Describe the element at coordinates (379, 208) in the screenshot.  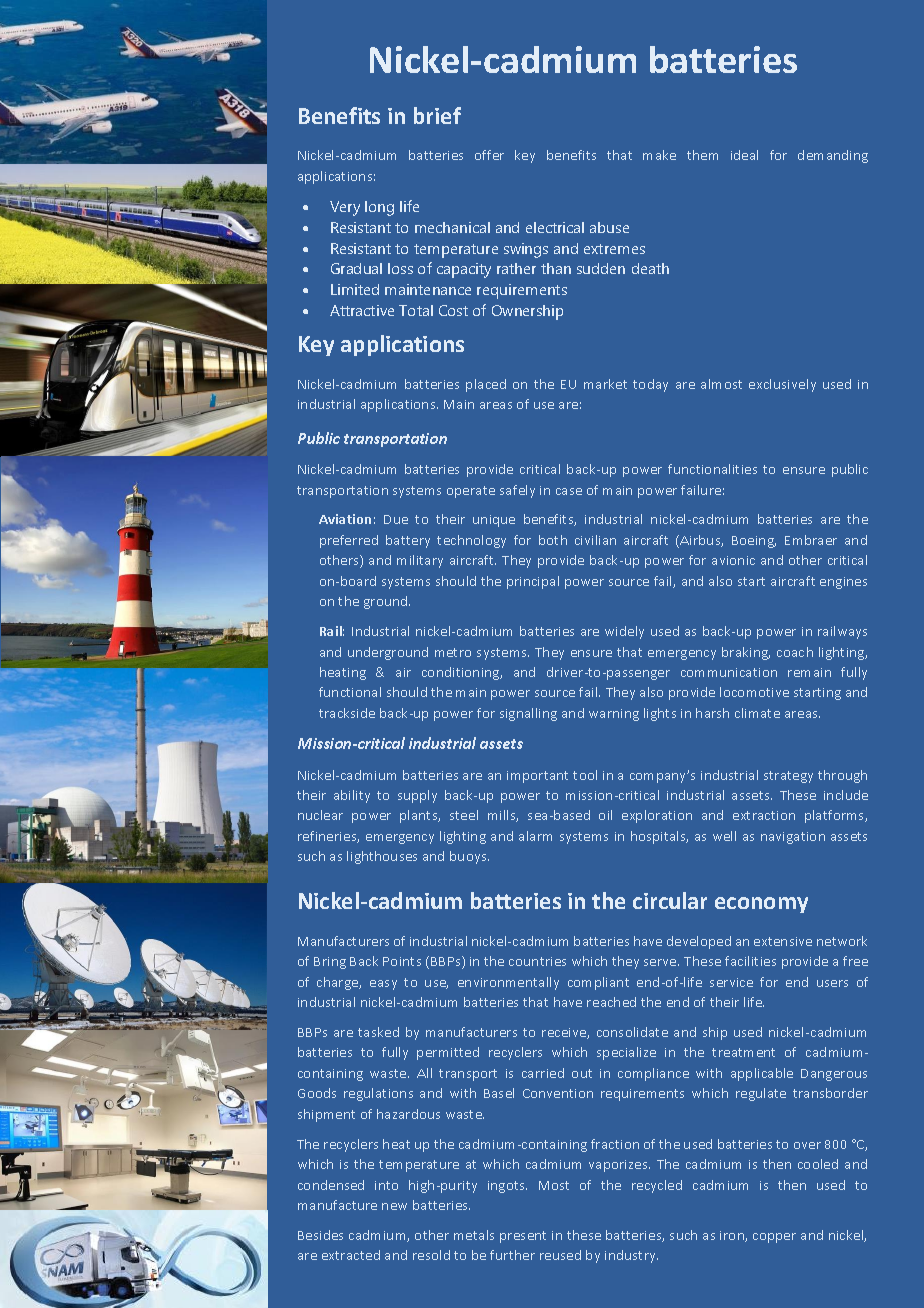
I see `long` at that location.
